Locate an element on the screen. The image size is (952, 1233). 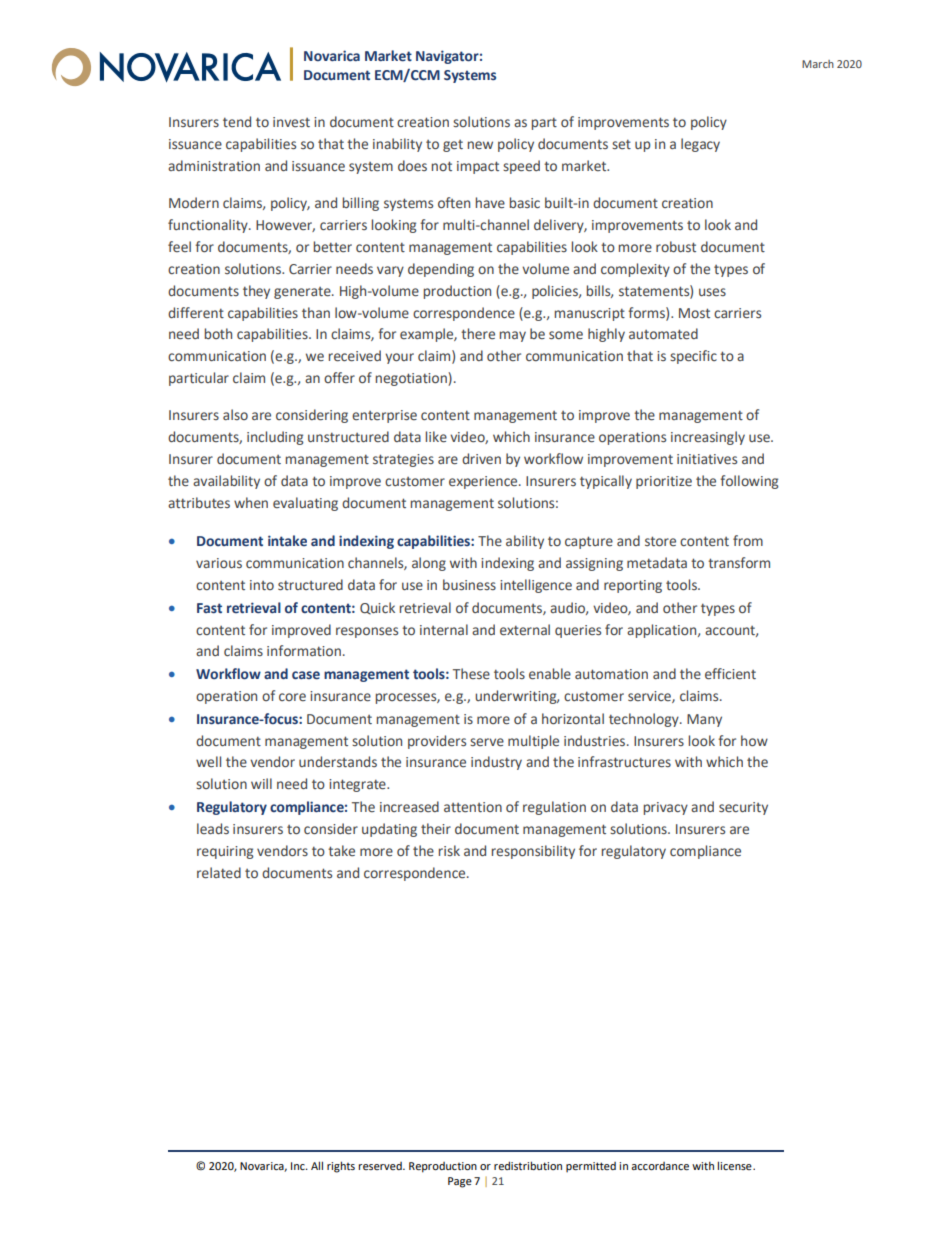
tend is located at coordinates (237, 121).
